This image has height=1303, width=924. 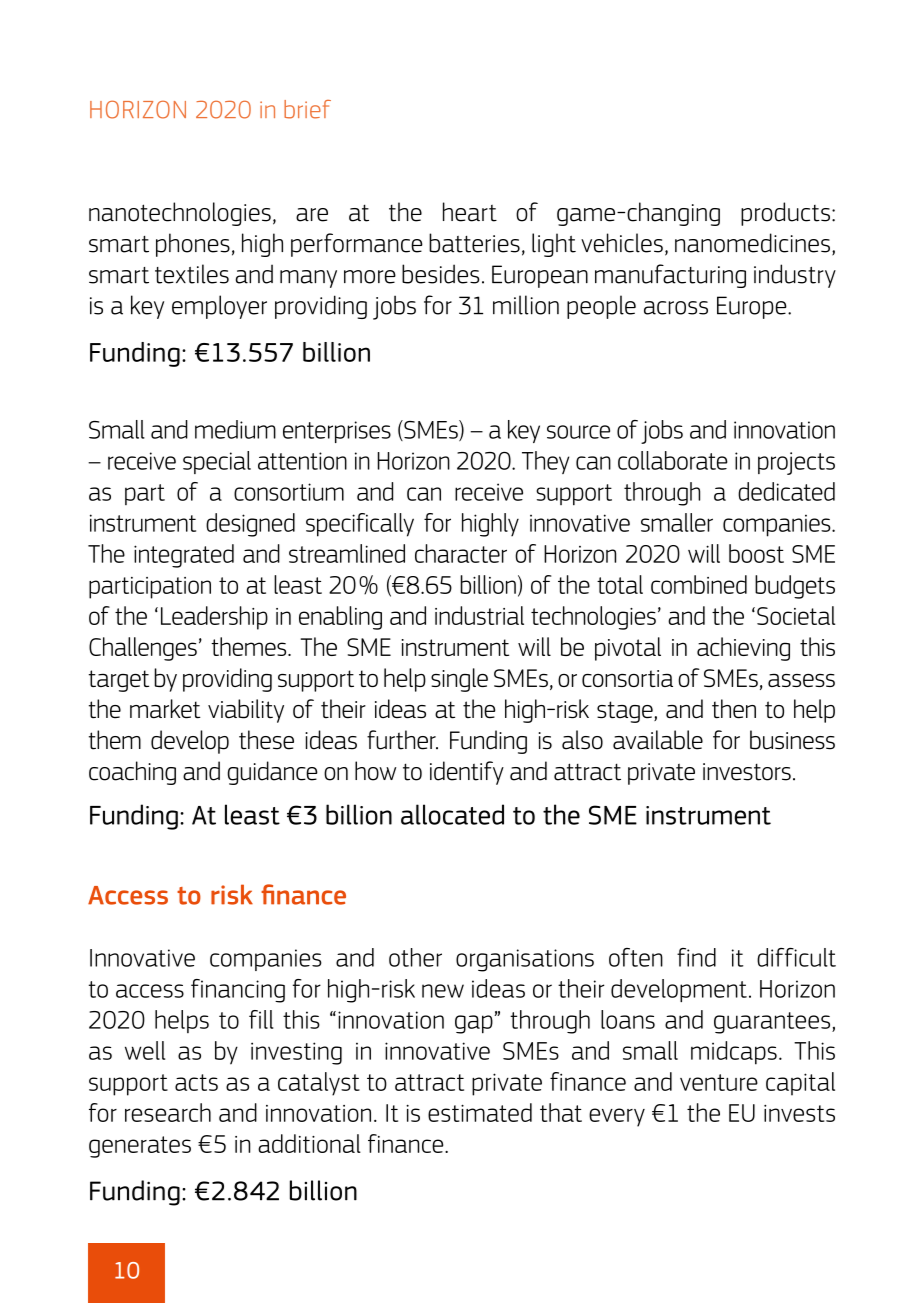 What do you see at coordinates (217, 462) in the image?
I see `special` at bounding box center [217, 462].
